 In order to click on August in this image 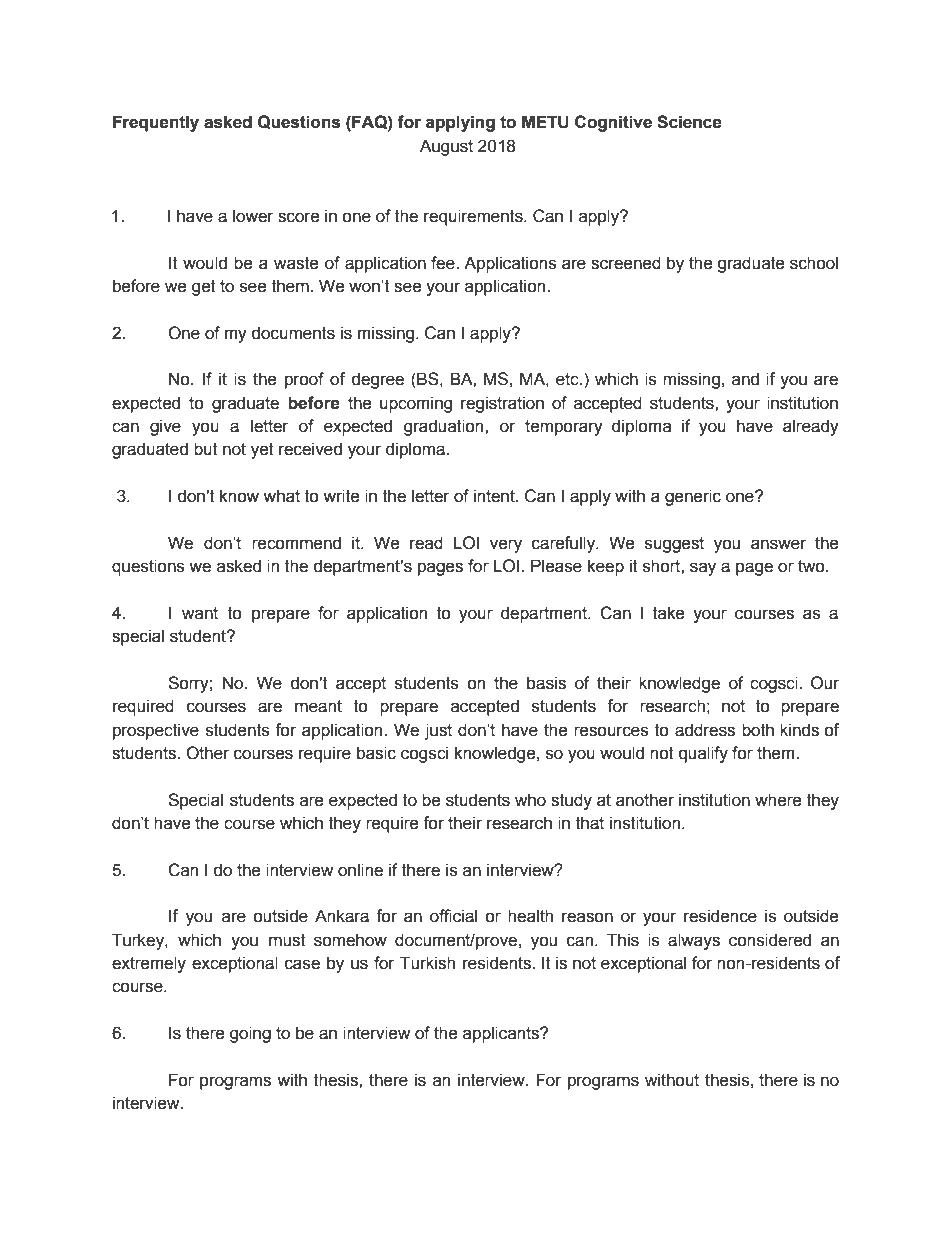, I will do `click(446, 147)`.
